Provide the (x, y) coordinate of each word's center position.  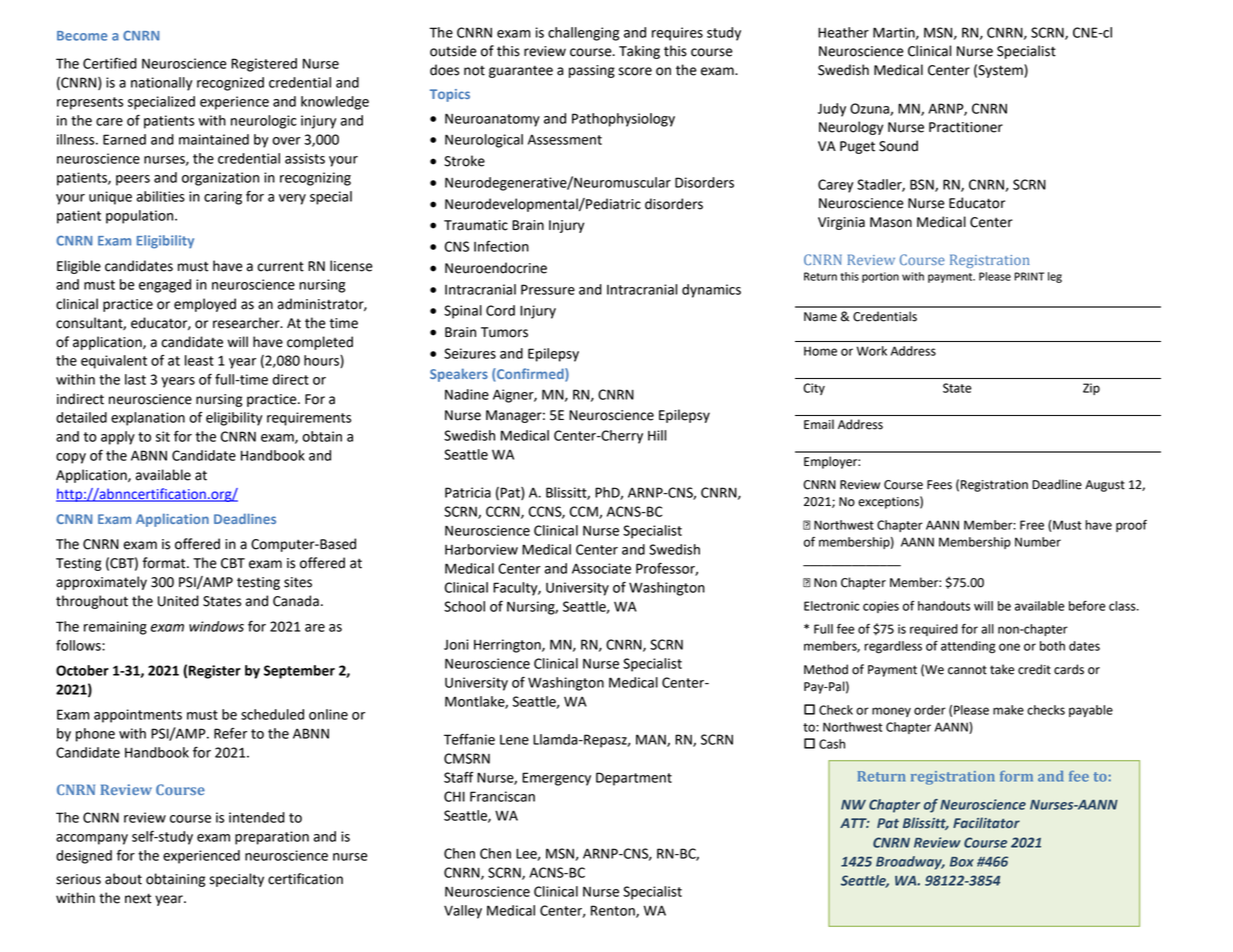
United (178, 601)
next (138, 898)
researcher (247, 323)
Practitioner (966, 127)
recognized (230, 84)
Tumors (504, 332)
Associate (601, 568)
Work (871, 351)
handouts (944, 606)
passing (592, 71)
